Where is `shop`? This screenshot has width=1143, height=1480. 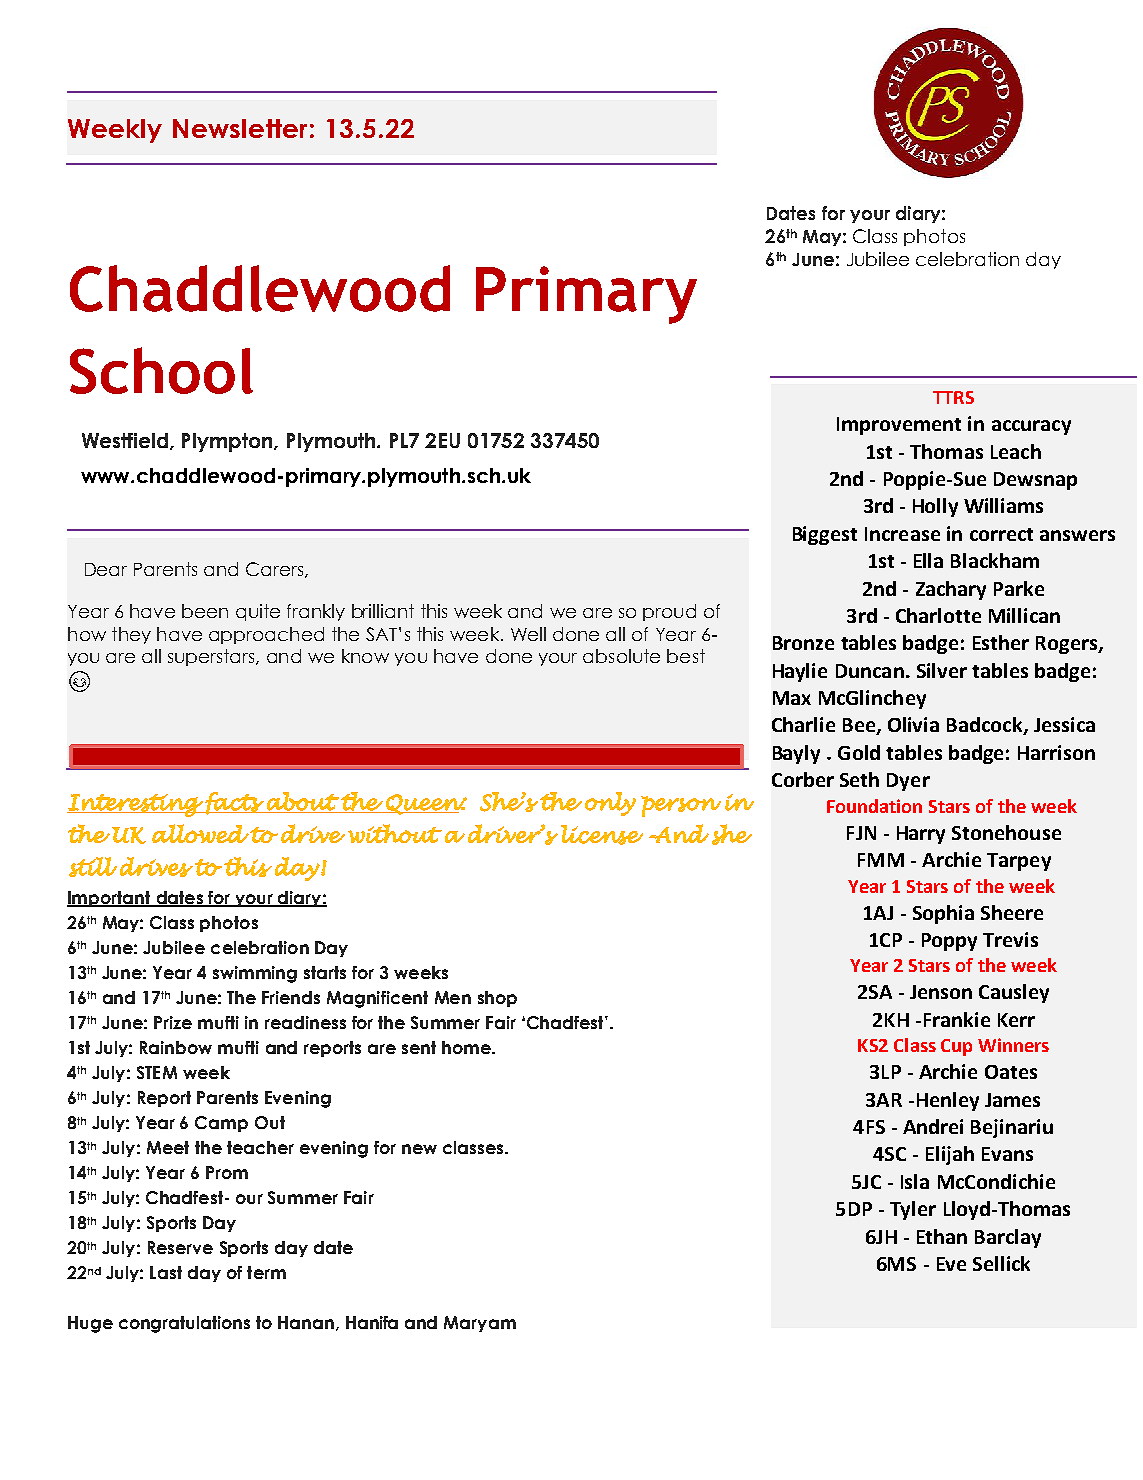
shop is located at coordinates (497, 999).
